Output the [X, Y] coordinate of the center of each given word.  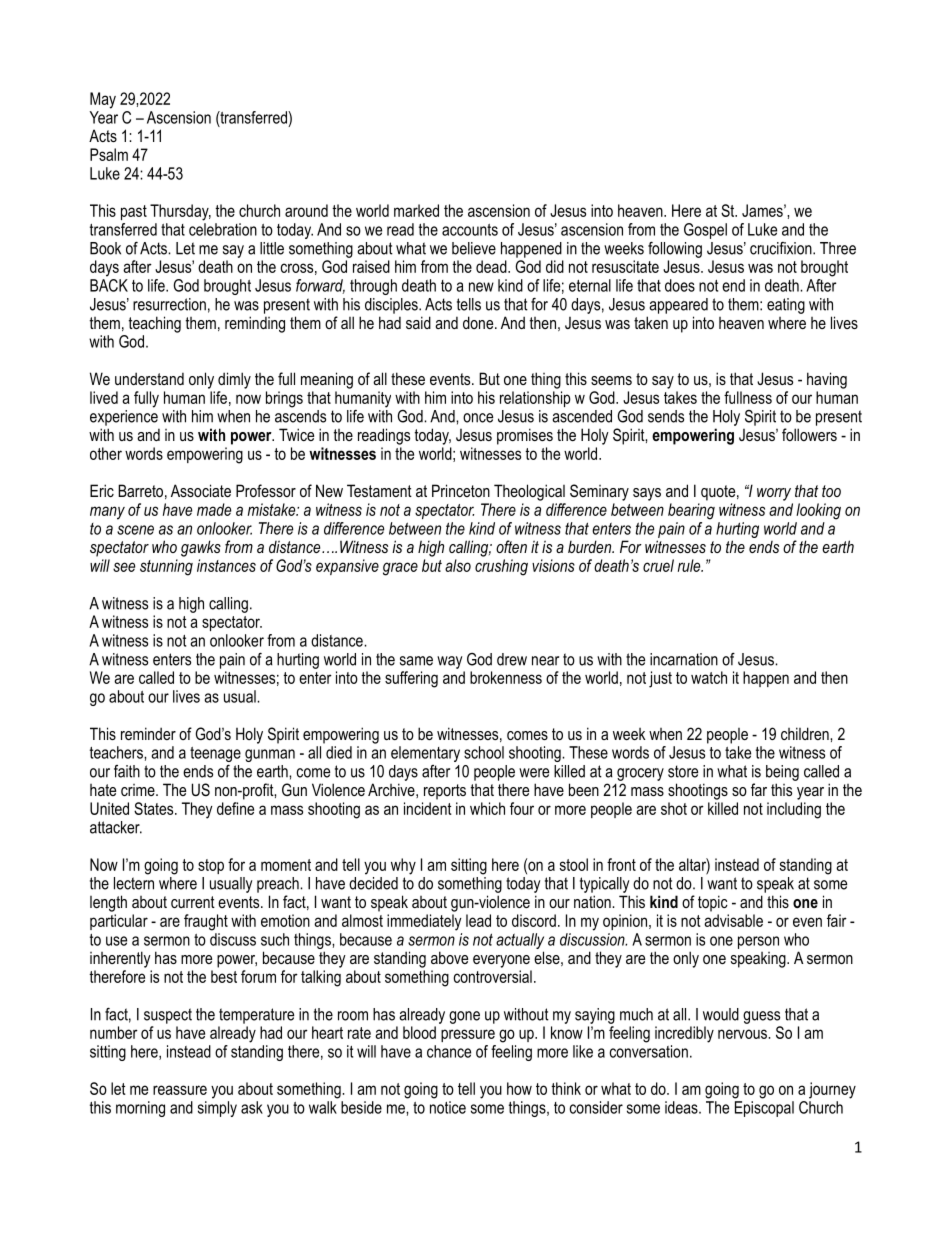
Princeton [461, 490]
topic [713, 903]
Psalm [109, 154]
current [193, 902]
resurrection [169, 304]
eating [786, 306]
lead [478, 920]
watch [709, 677]
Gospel [705, 231]
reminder [148, 733]
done [479, 322]
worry [774, 494]
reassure [180, 1090]
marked [416, 210]
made [214, 509]
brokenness [506, 677]
